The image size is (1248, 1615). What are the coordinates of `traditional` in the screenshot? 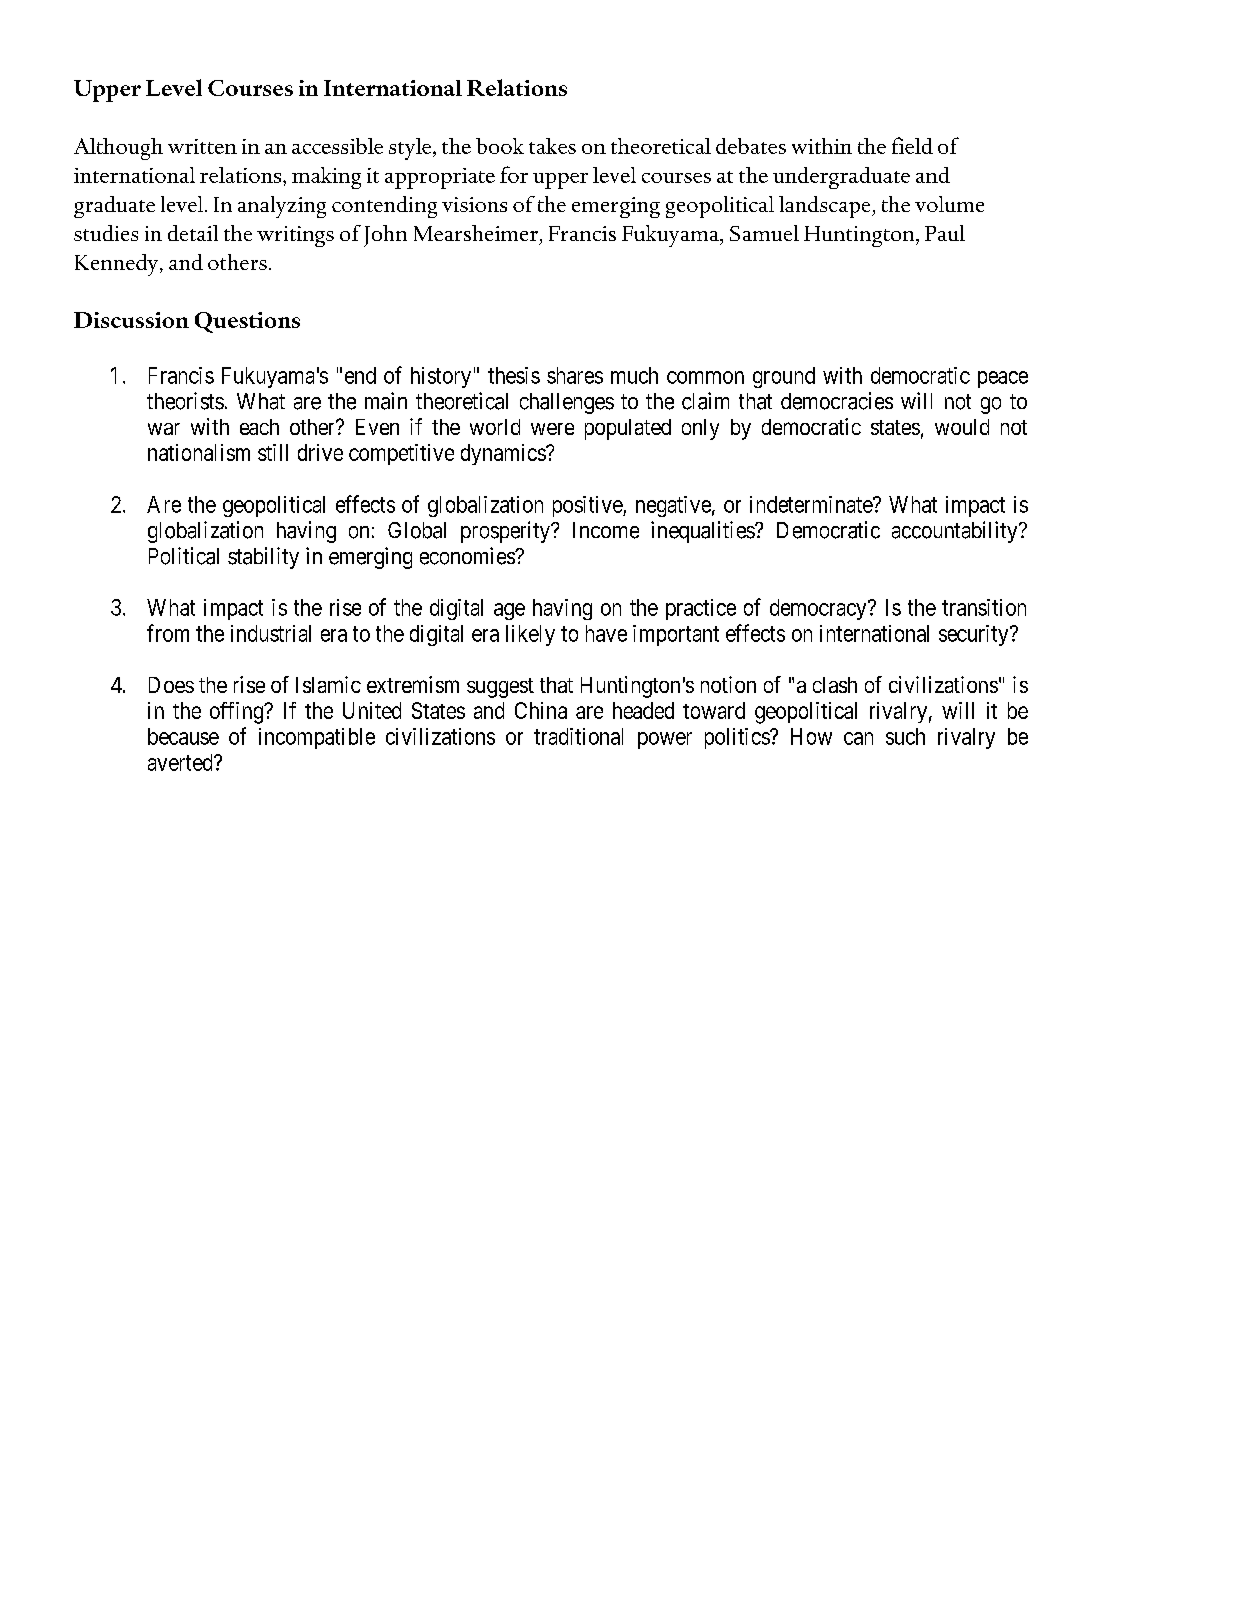 It's located at (578, 736).
